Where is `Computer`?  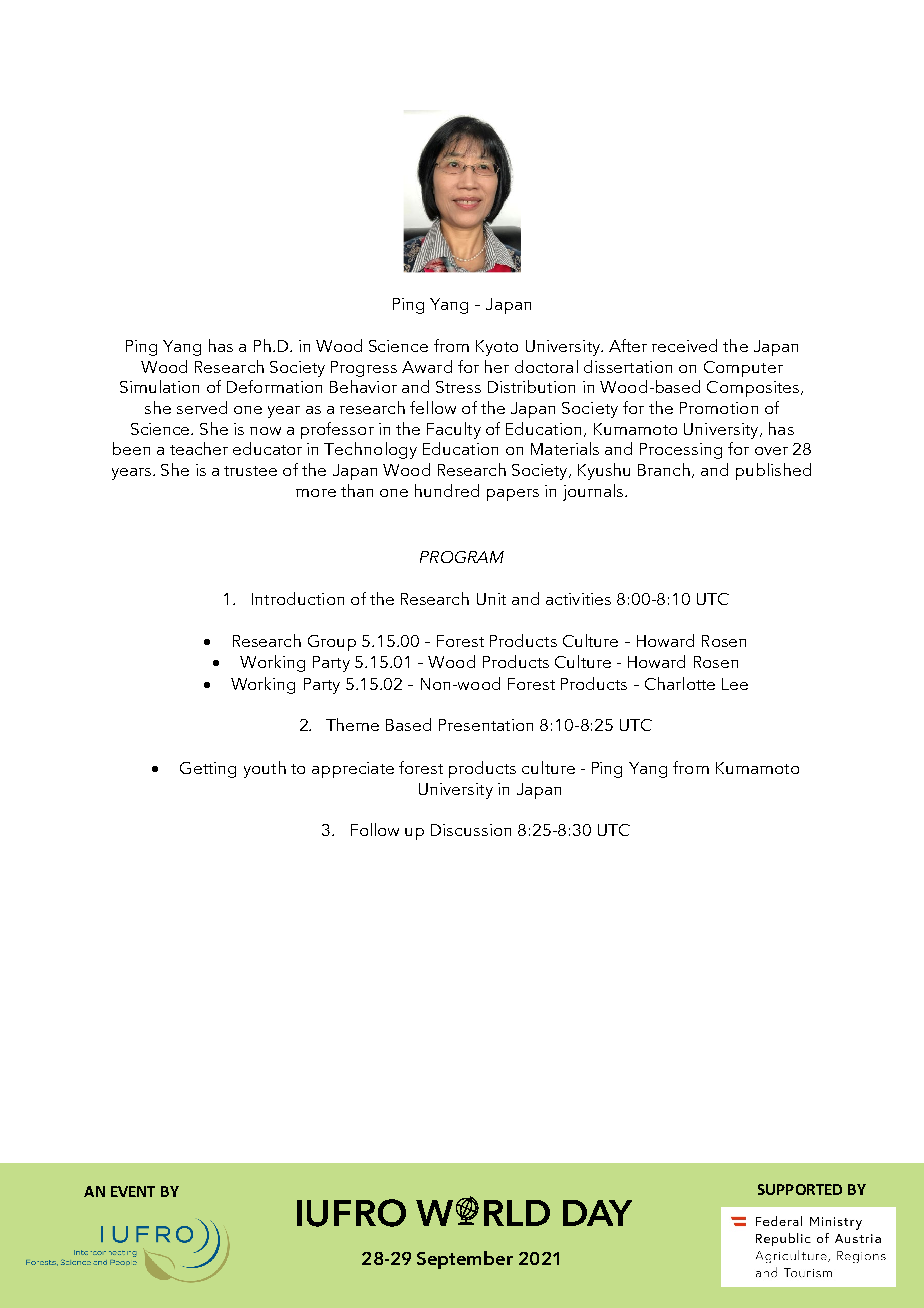 Computer is located at coordinates (743, 369).
